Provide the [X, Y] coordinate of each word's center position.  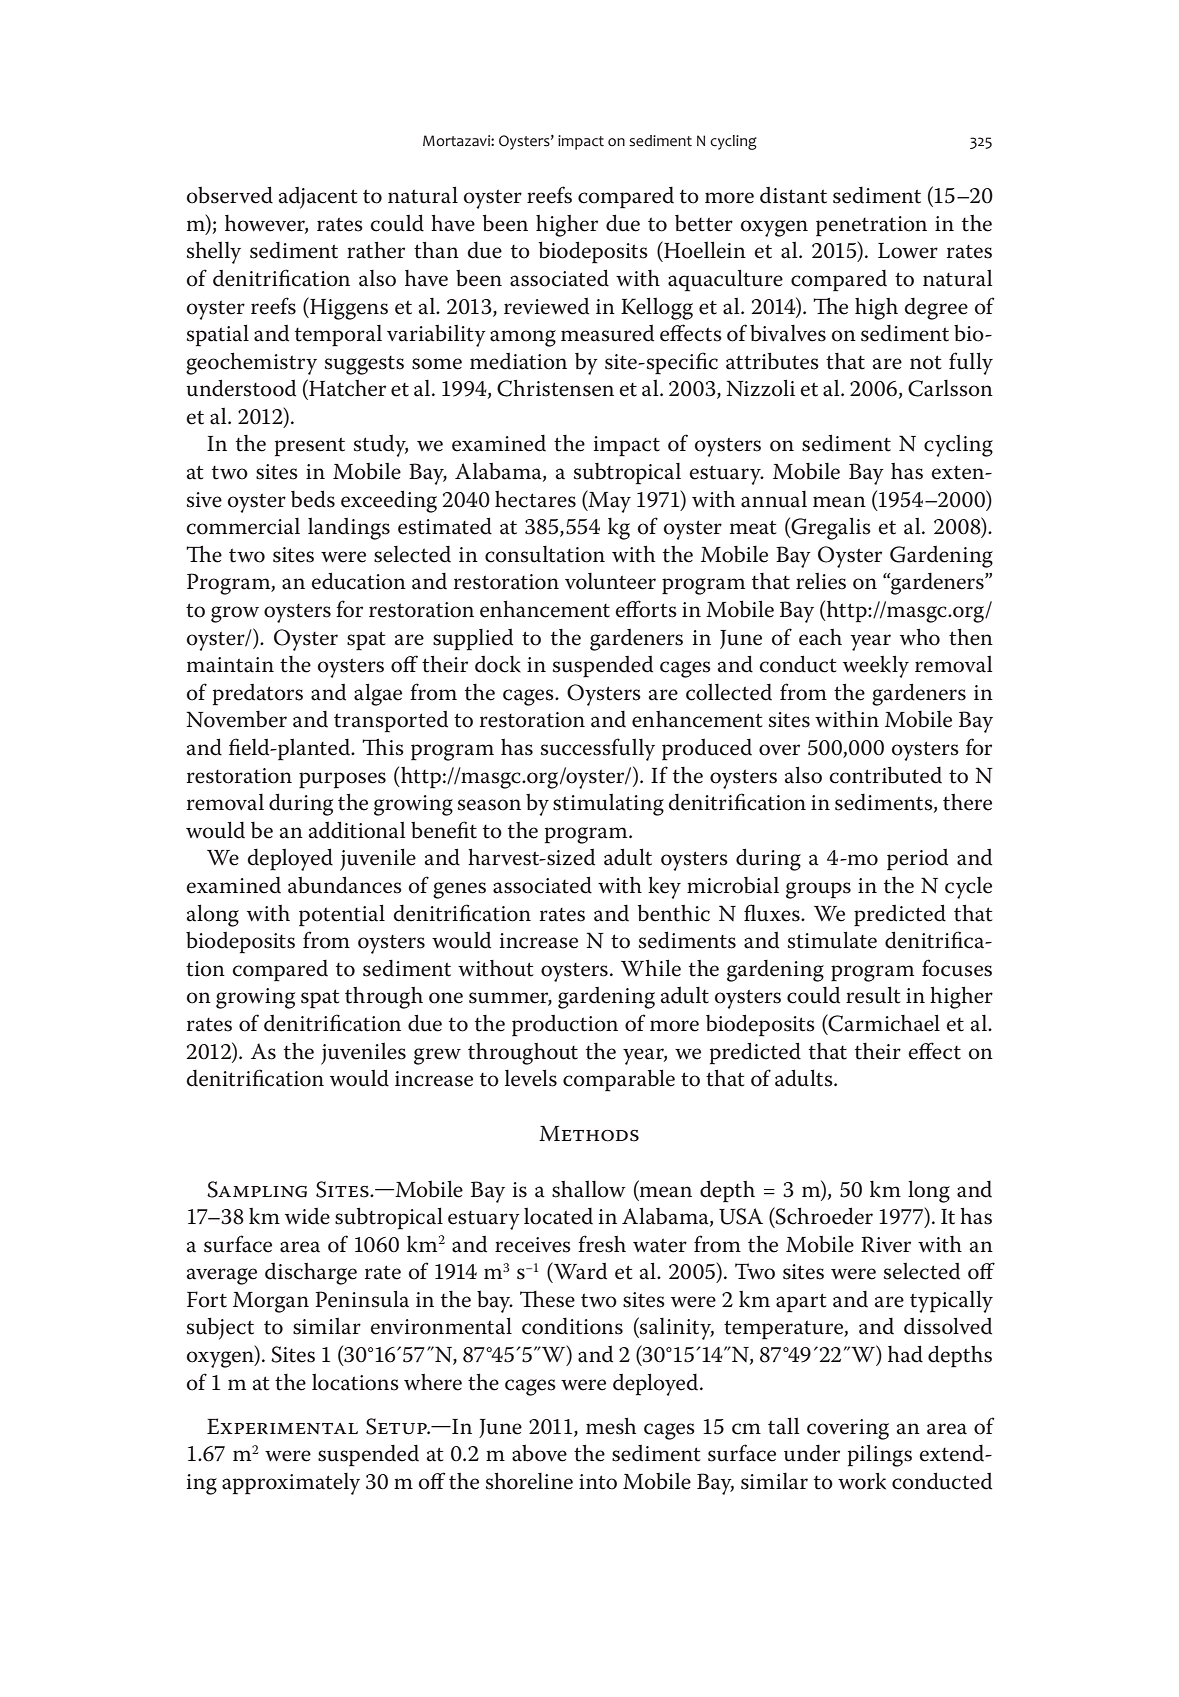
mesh [611, 1426]
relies [821, 581]
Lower [908, 251]
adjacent [318, 198]
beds [313, 499]
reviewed [546, 306]
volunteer [610, 581]
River [886, 1244]
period [917, 860]
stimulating [608, 805]
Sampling [257, 1189]
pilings [880, 1455]
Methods [589, 1134]
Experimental [282, 1426]
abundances [345, 885]
